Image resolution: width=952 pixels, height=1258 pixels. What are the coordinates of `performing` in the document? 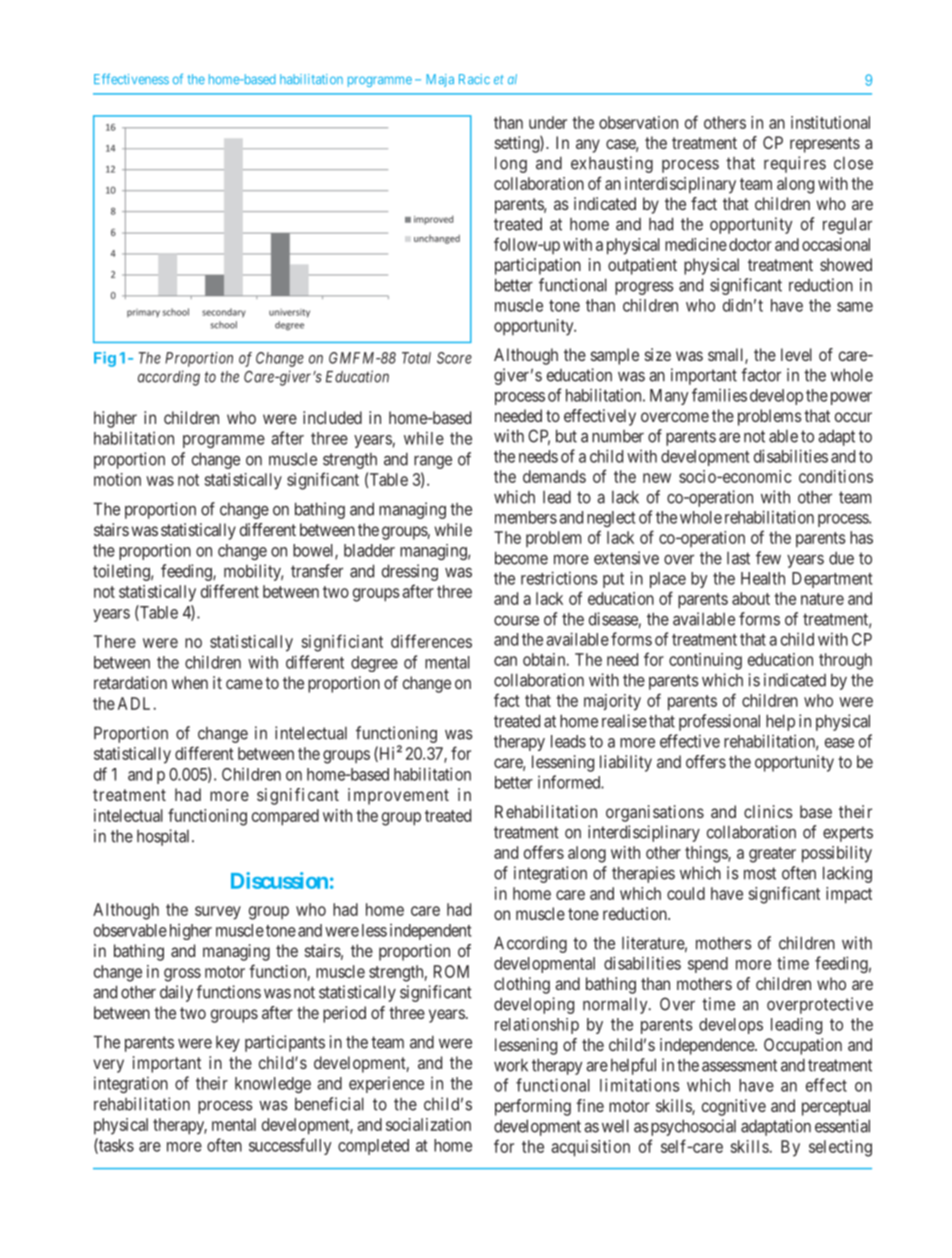 It's located at (533, 1107).
